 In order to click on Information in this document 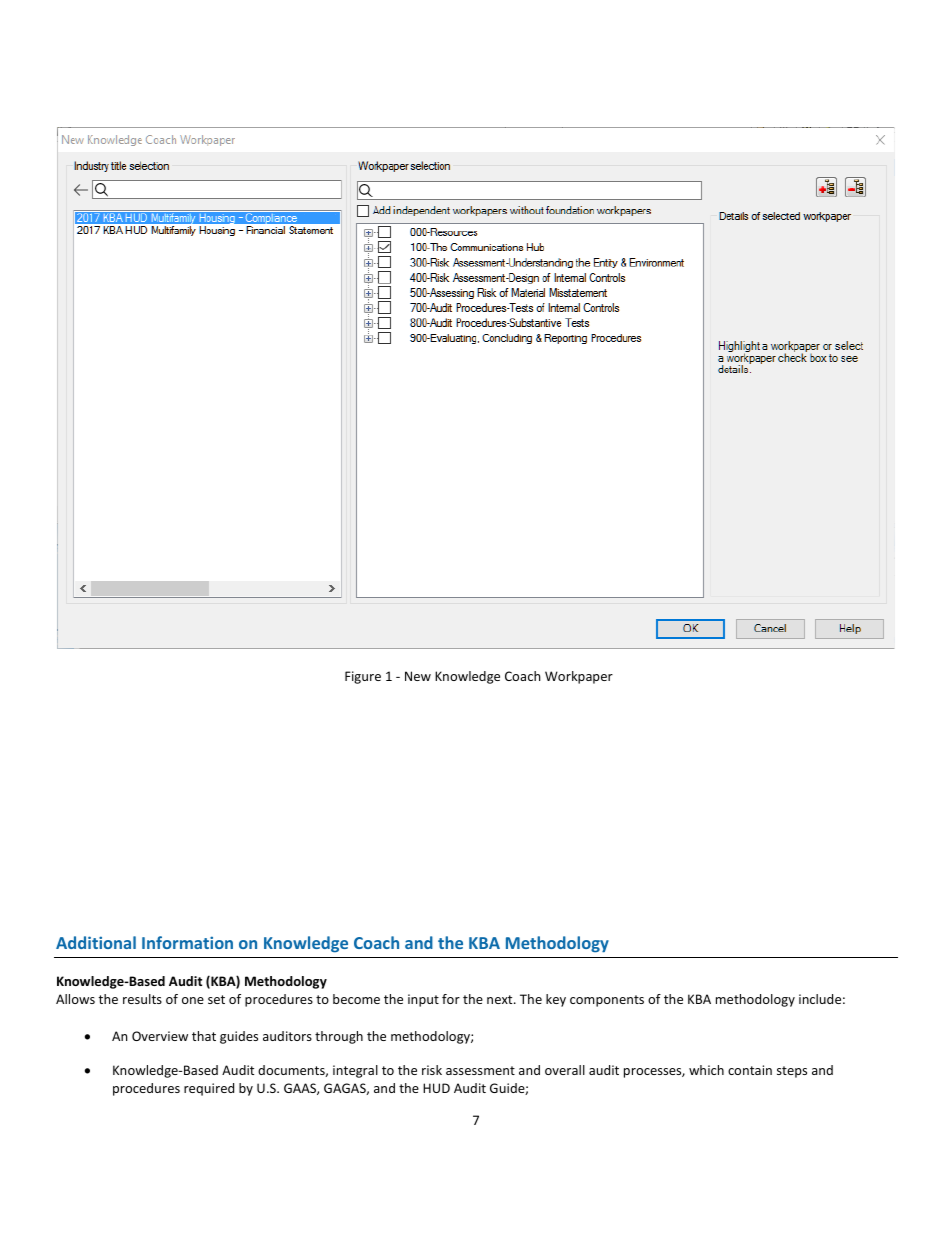, I will do `click(187, 942)`.
